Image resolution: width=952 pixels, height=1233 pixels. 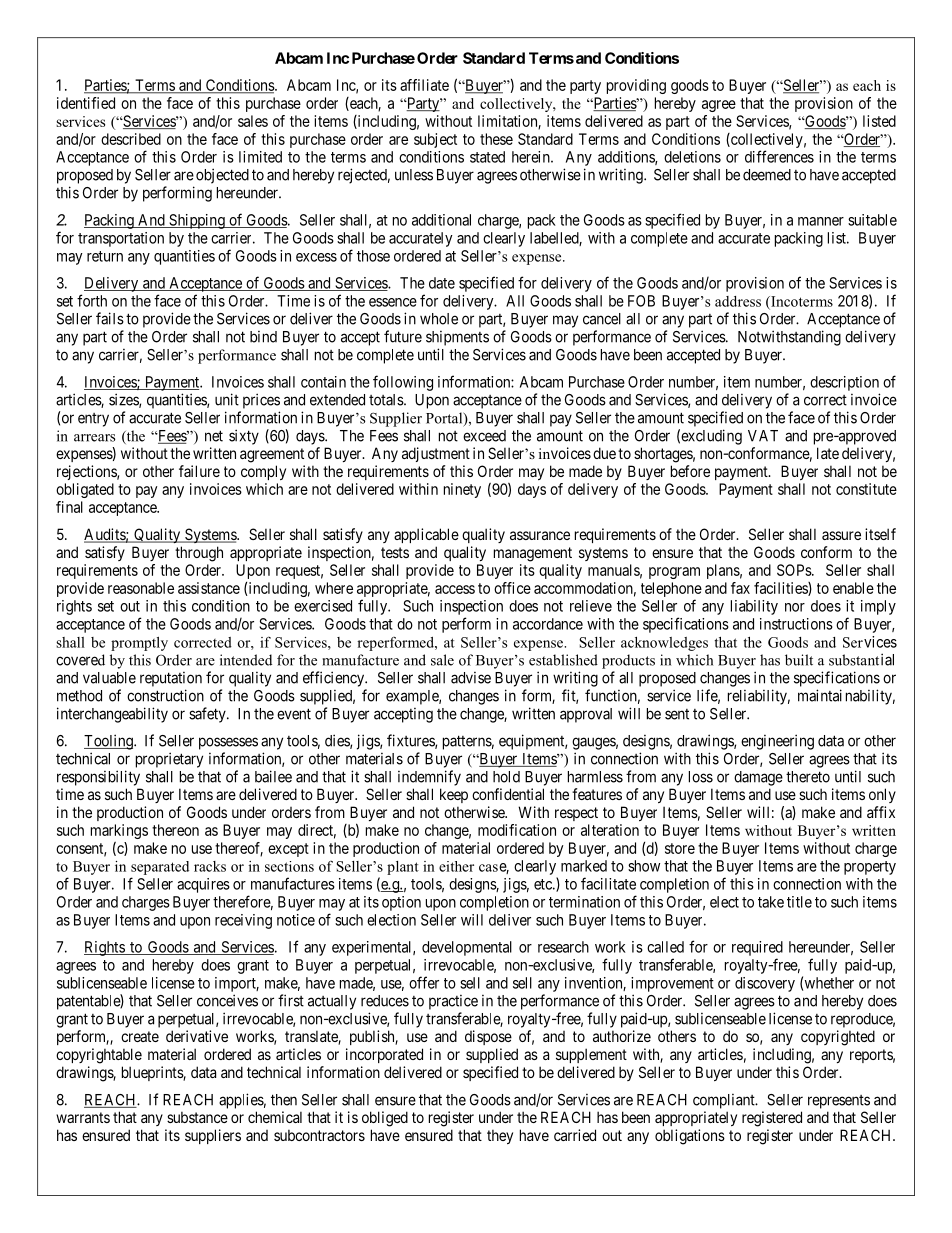 I want to click on reasonable, so click(x=141, y=588).
